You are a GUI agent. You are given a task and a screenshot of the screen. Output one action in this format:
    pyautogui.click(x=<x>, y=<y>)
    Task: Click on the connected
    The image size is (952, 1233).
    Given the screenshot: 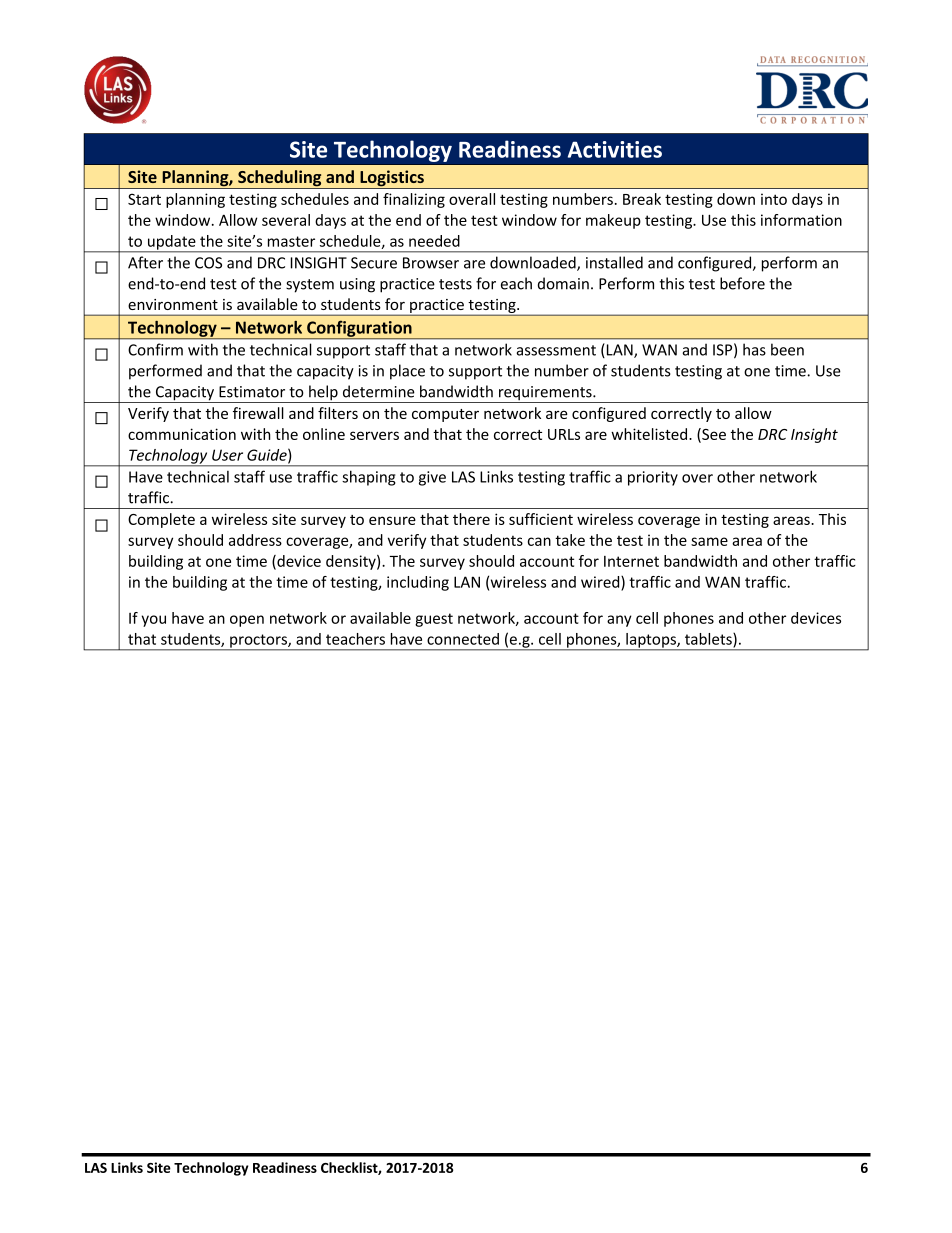 What is the action you would take?
    pyautogui.click(x=463, y=639)
